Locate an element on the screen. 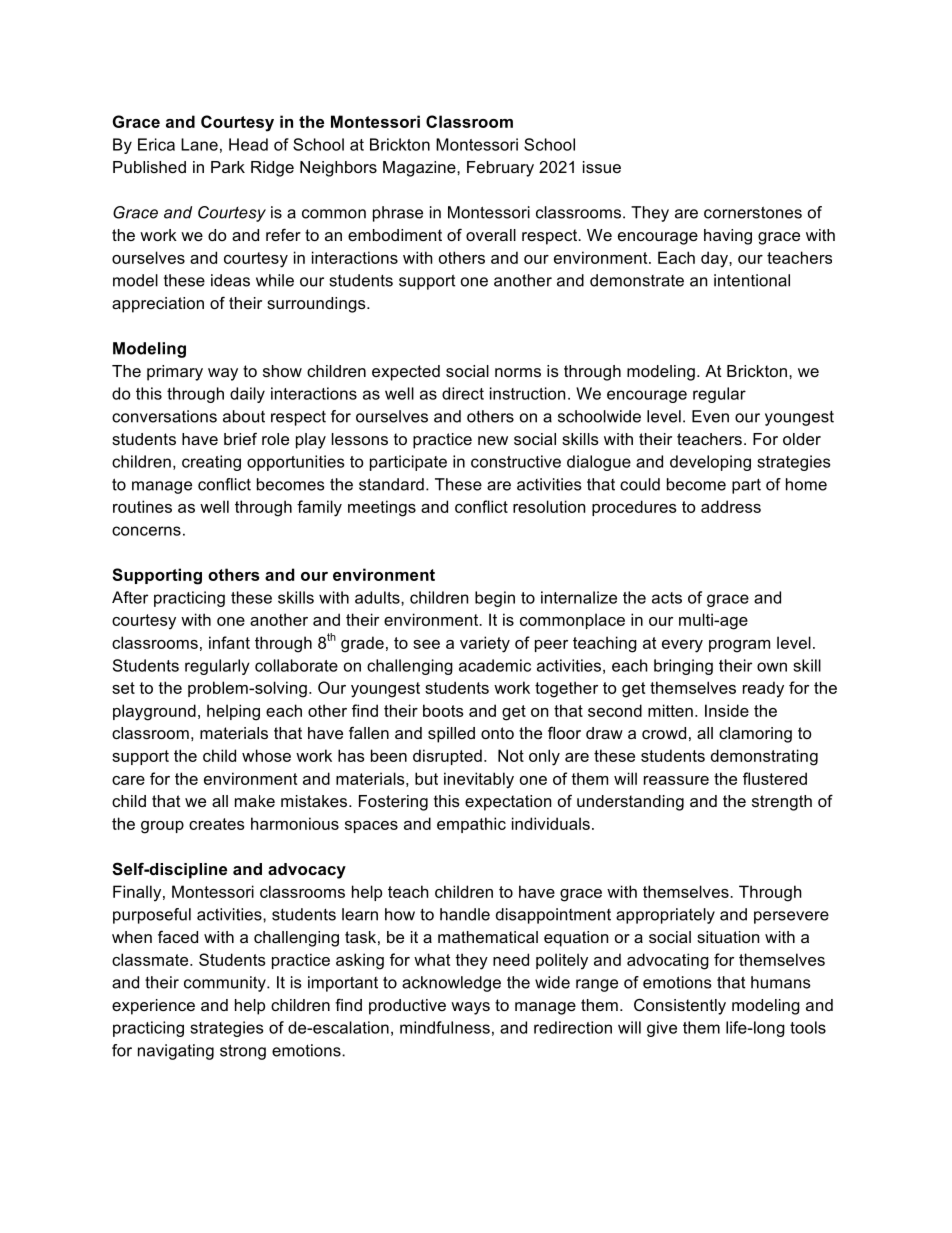  creating is located at coordinates (211, 463).
